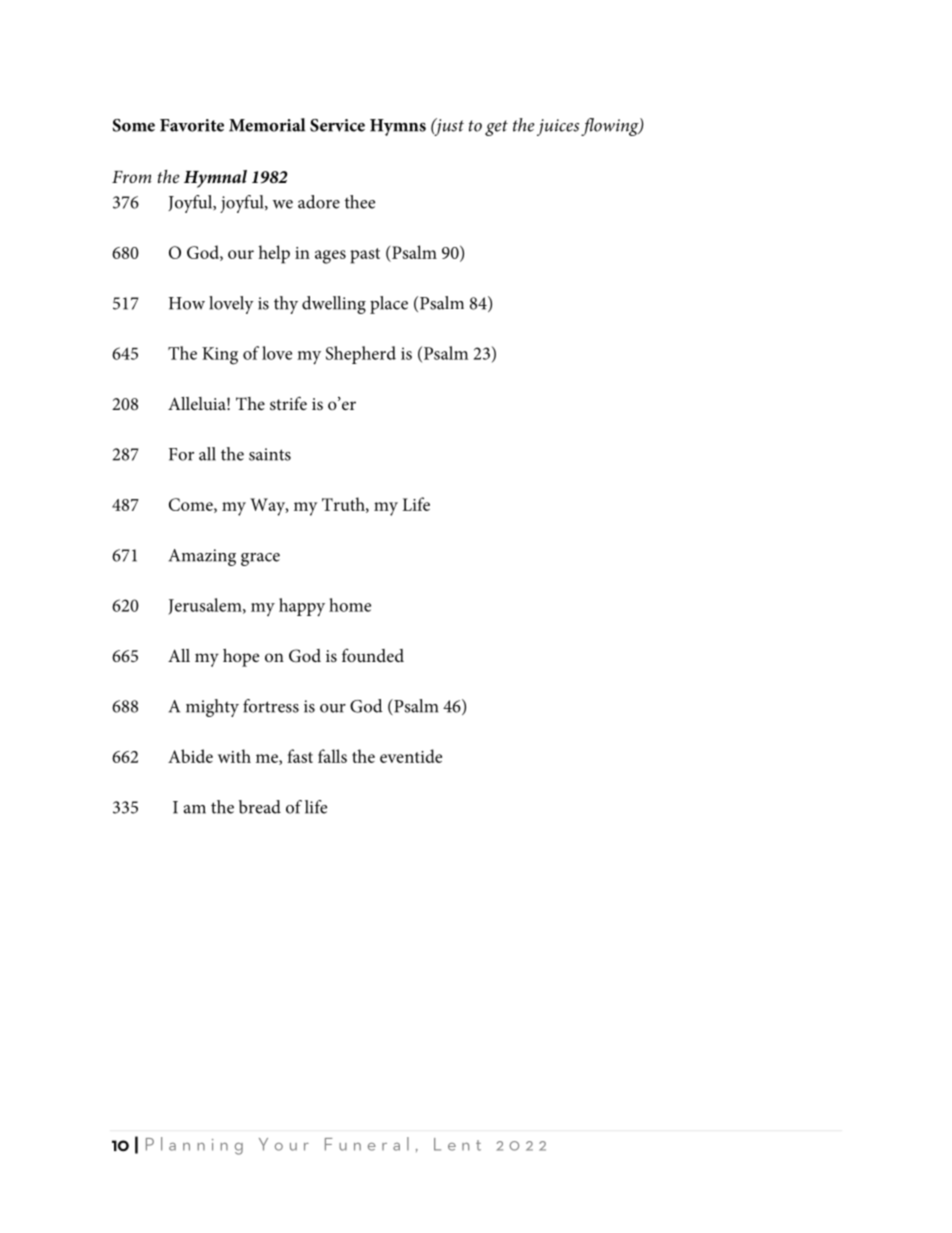 The image size is (952, 1233). Describe the element at coordinates (270, 454) in the page. I see `saints` at that location.
